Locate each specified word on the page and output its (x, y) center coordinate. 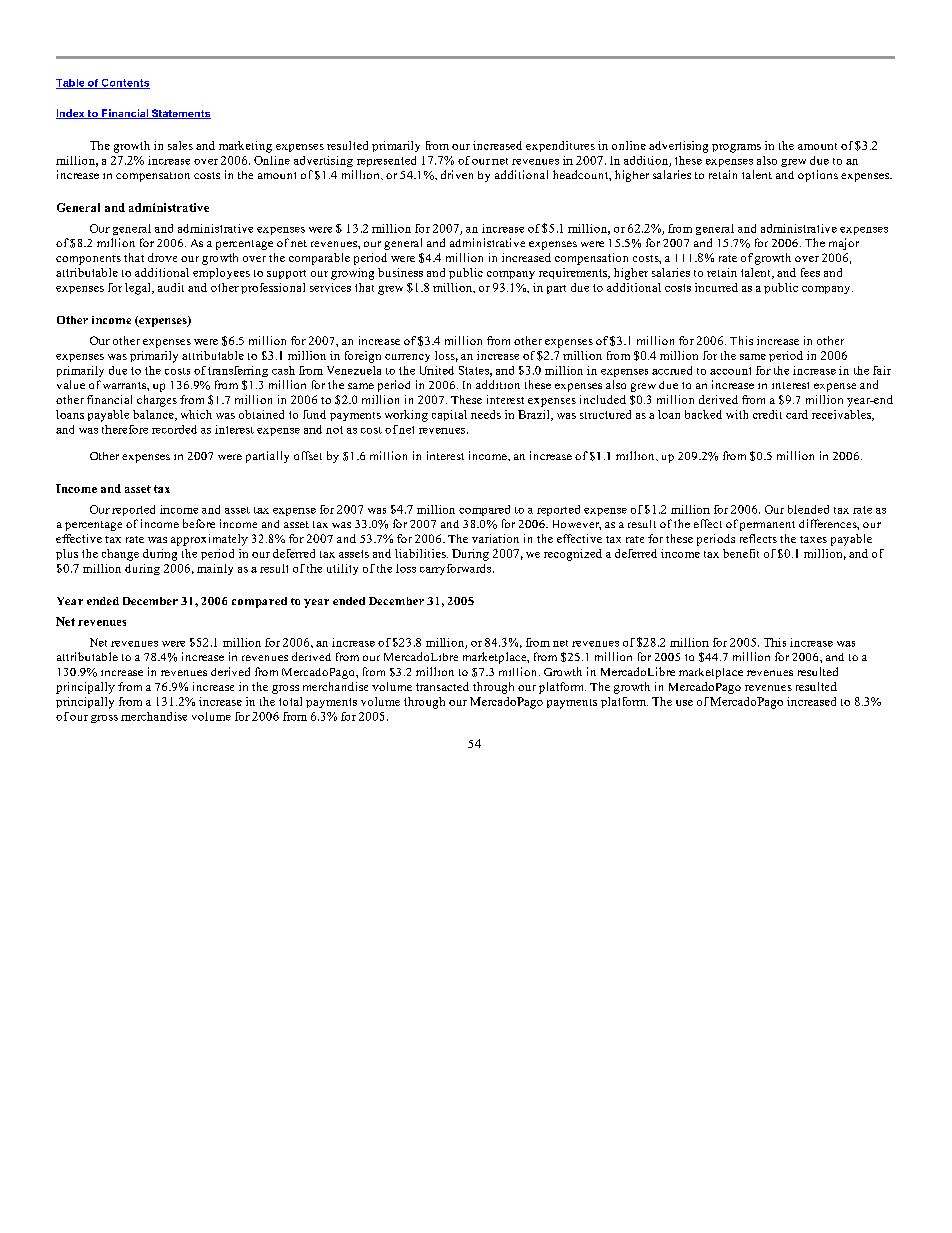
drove (162, 257)
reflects (758, 538)
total (290, 701)
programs (736, 148)
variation (495, 538)
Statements (180, 114)
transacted (442, 686)
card (797, 414)
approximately (209, 540)
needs (486, 414)
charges (157, 401)
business (400, 272)
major (844, 244)
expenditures (560, 146)
